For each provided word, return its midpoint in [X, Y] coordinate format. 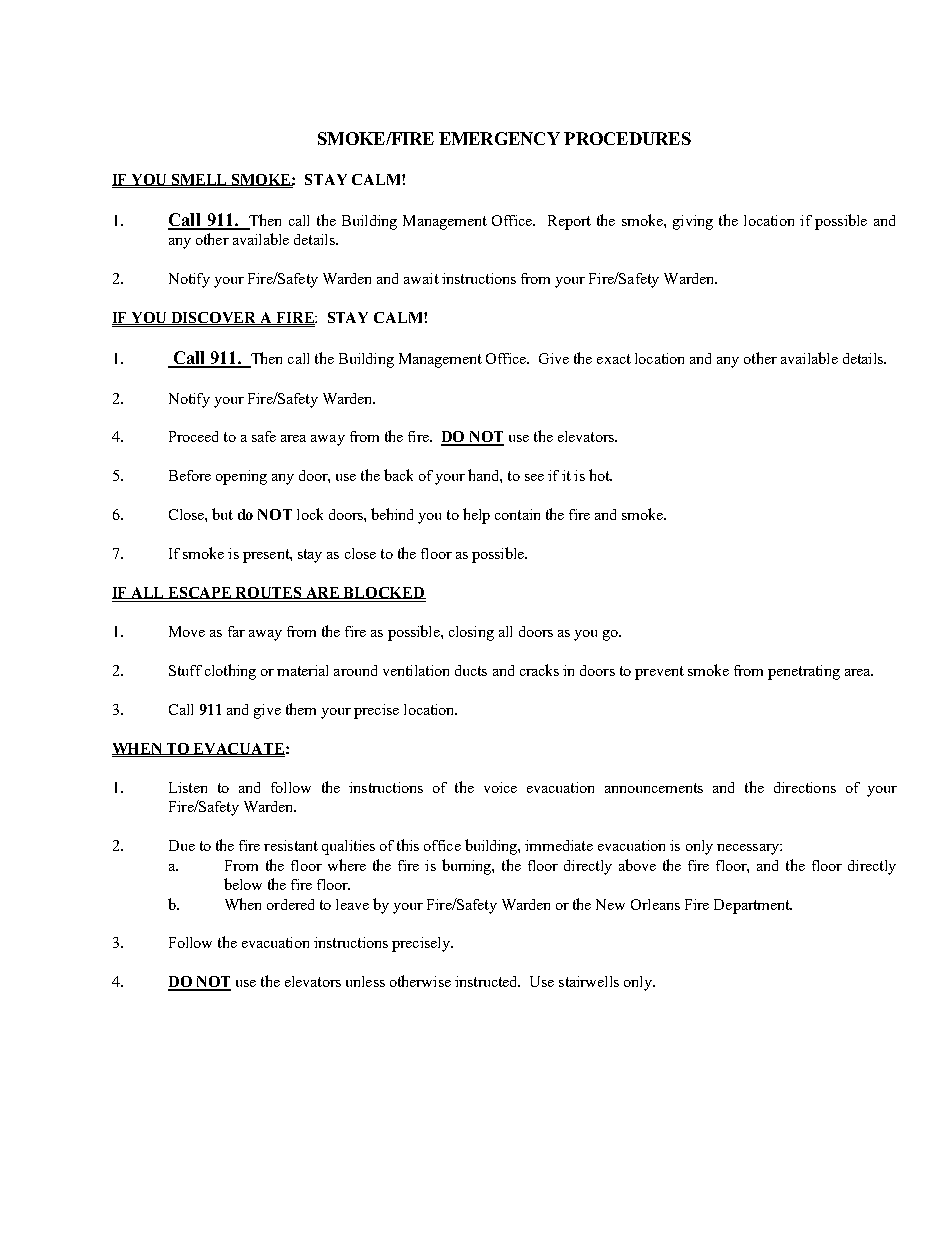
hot [600, 475]
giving [693, 222]
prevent [659, 673]
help [476, 516]
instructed [487, 981]
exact [614, 359]
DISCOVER [214, 318]
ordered [290, 904]
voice [500, 787]
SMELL [200, 180]
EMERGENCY [499, 138]
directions [805, 787]
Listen [188, 787]
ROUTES [269, 593]
